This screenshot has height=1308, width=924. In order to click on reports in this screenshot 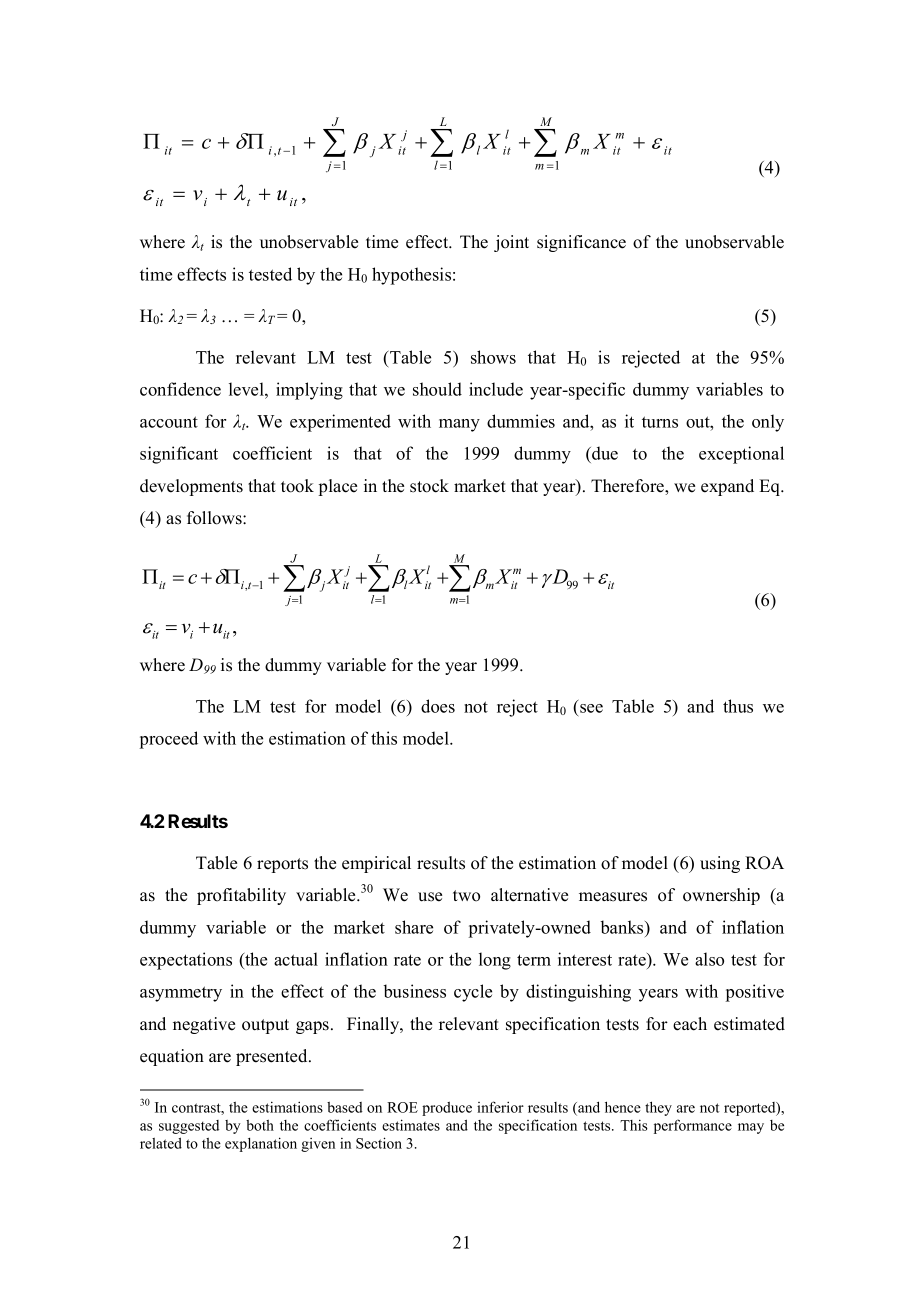, I will do `click(282, 865)`.
